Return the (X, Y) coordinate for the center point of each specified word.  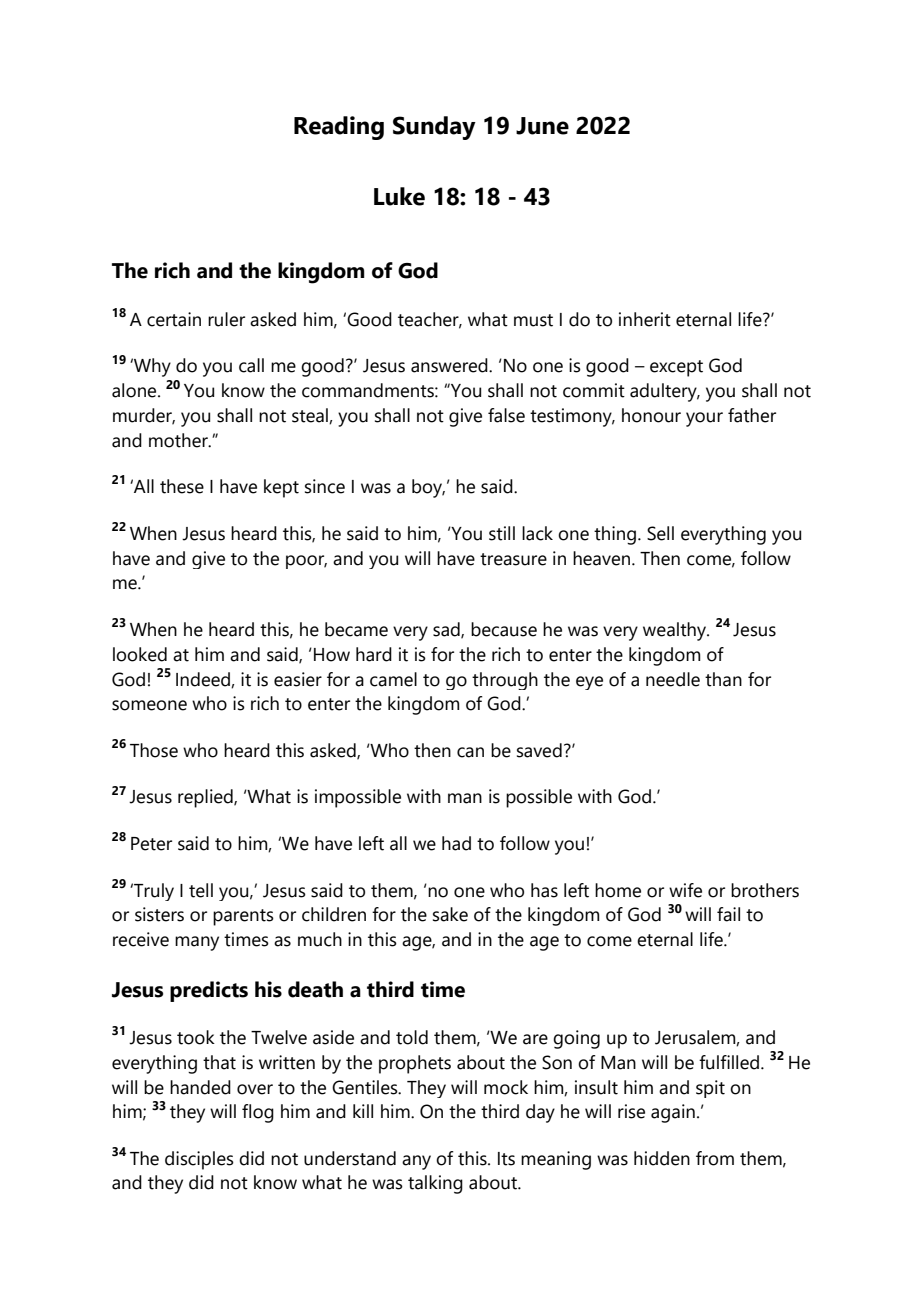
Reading (339, 128)
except (676, 368)
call (251, 365)
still (502, 533)
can (470, 752)
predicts (209, 991)
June (542, 126)
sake (450, 914)
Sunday (434, 128)
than (723, 679)
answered (450, 365)
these (182, 486)
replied (206, 798)
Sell (660, 533)
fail (728, 914)
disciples (199, 1160)
